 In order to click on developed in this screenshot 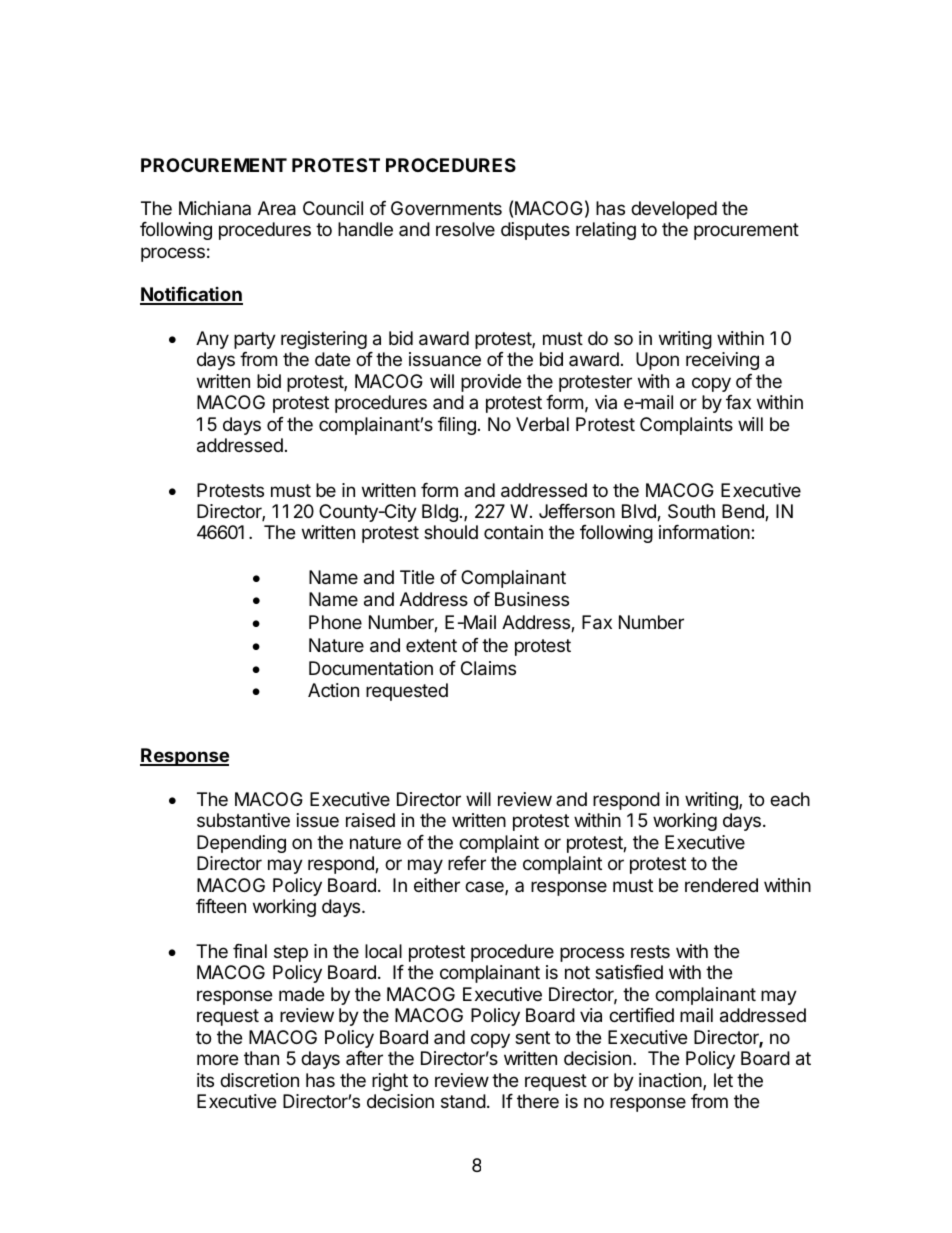, I will do `click(674, 210)`.
